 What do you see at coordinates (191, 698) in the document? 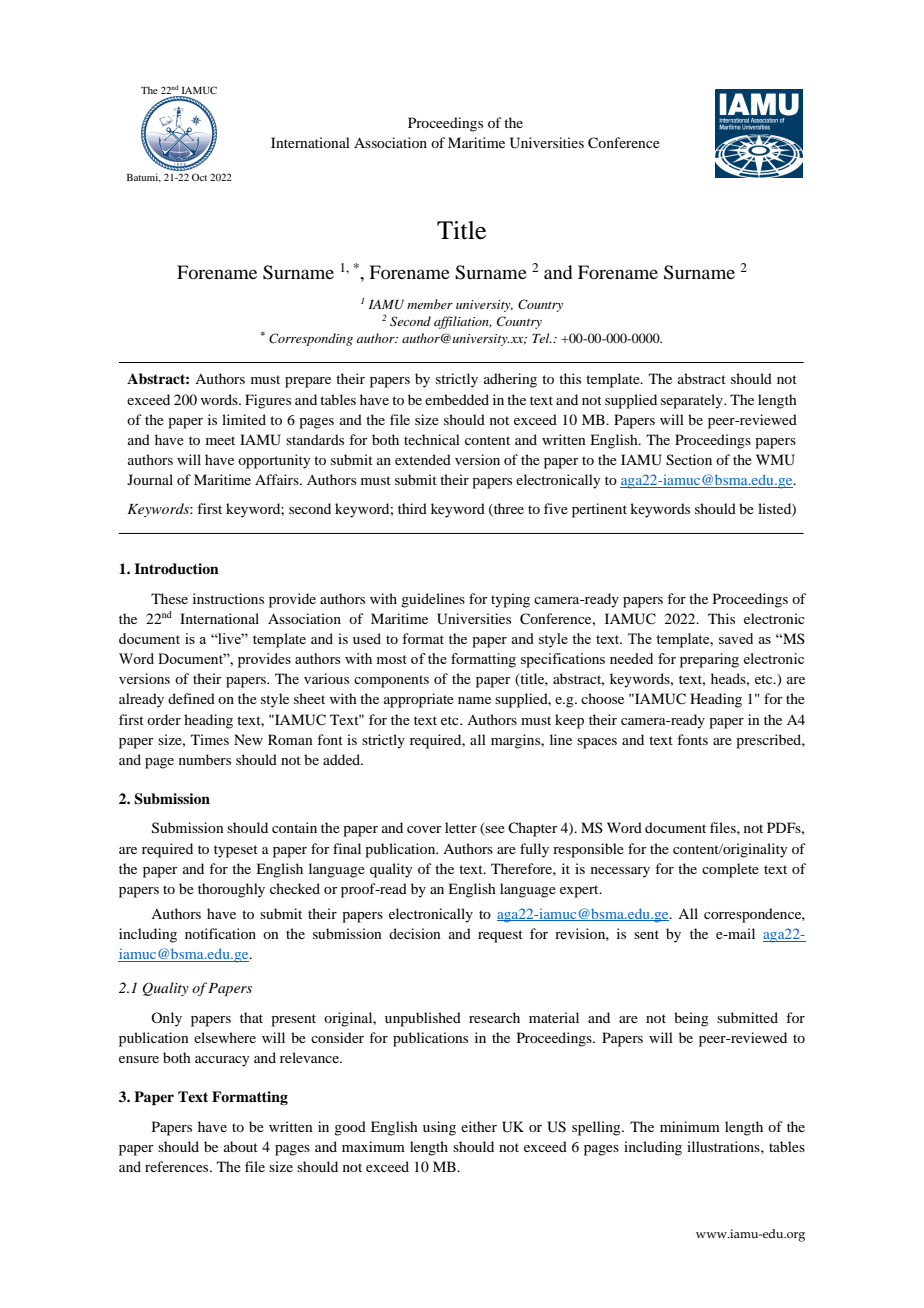
I see `defined` at bounding box center [191, 698].
